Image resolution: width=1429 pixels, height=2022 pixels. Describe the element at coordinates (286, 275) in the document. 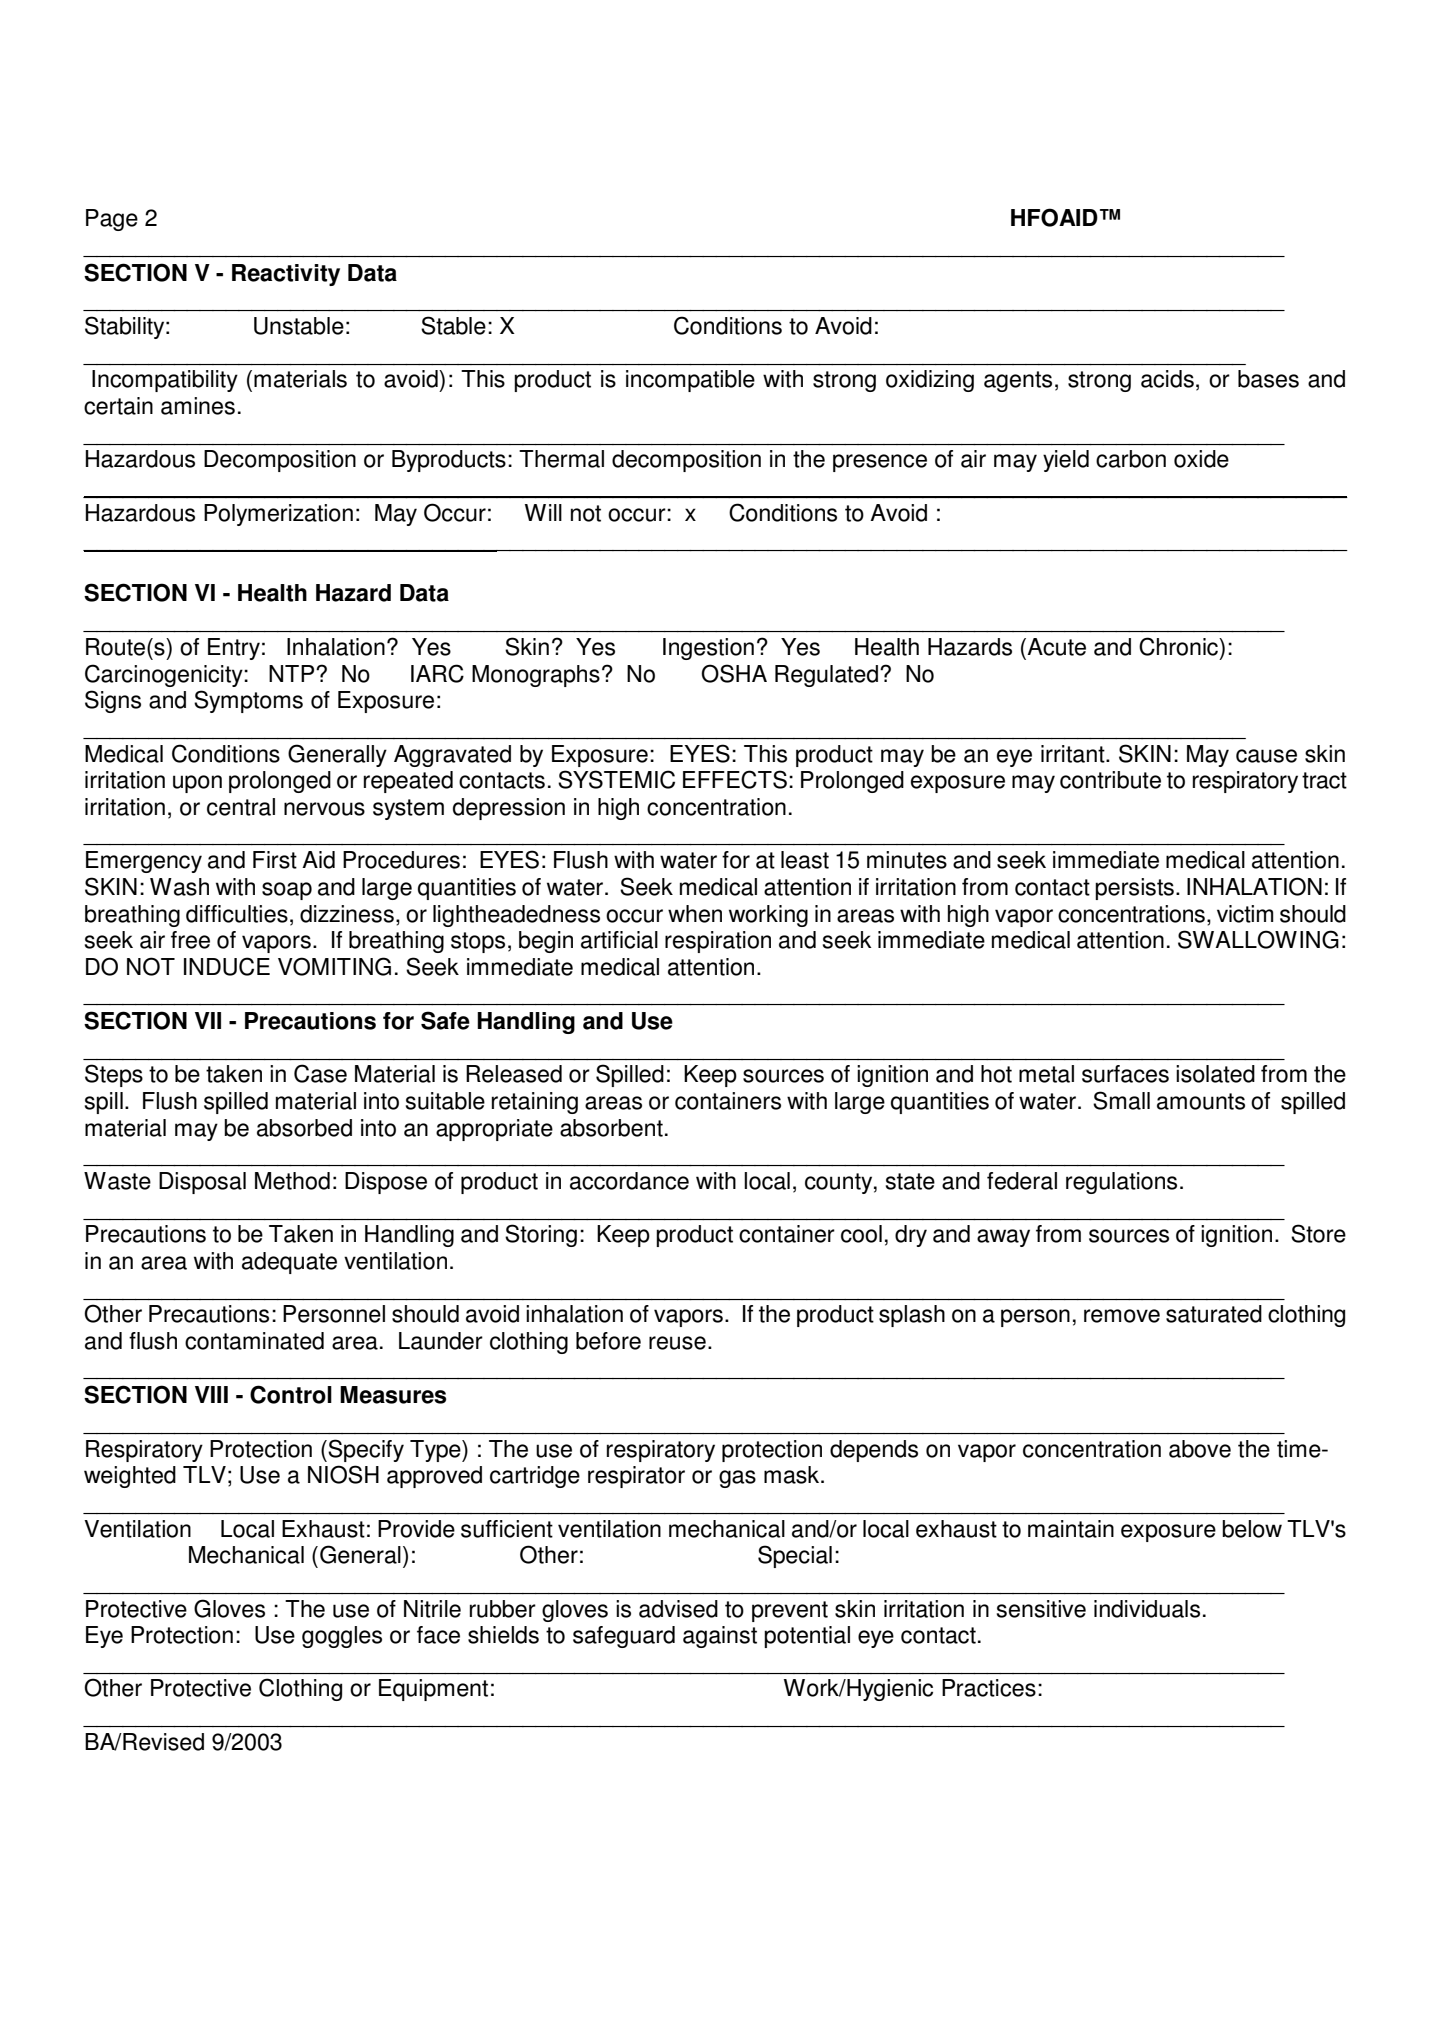

I see `Reactivity` at that location.
